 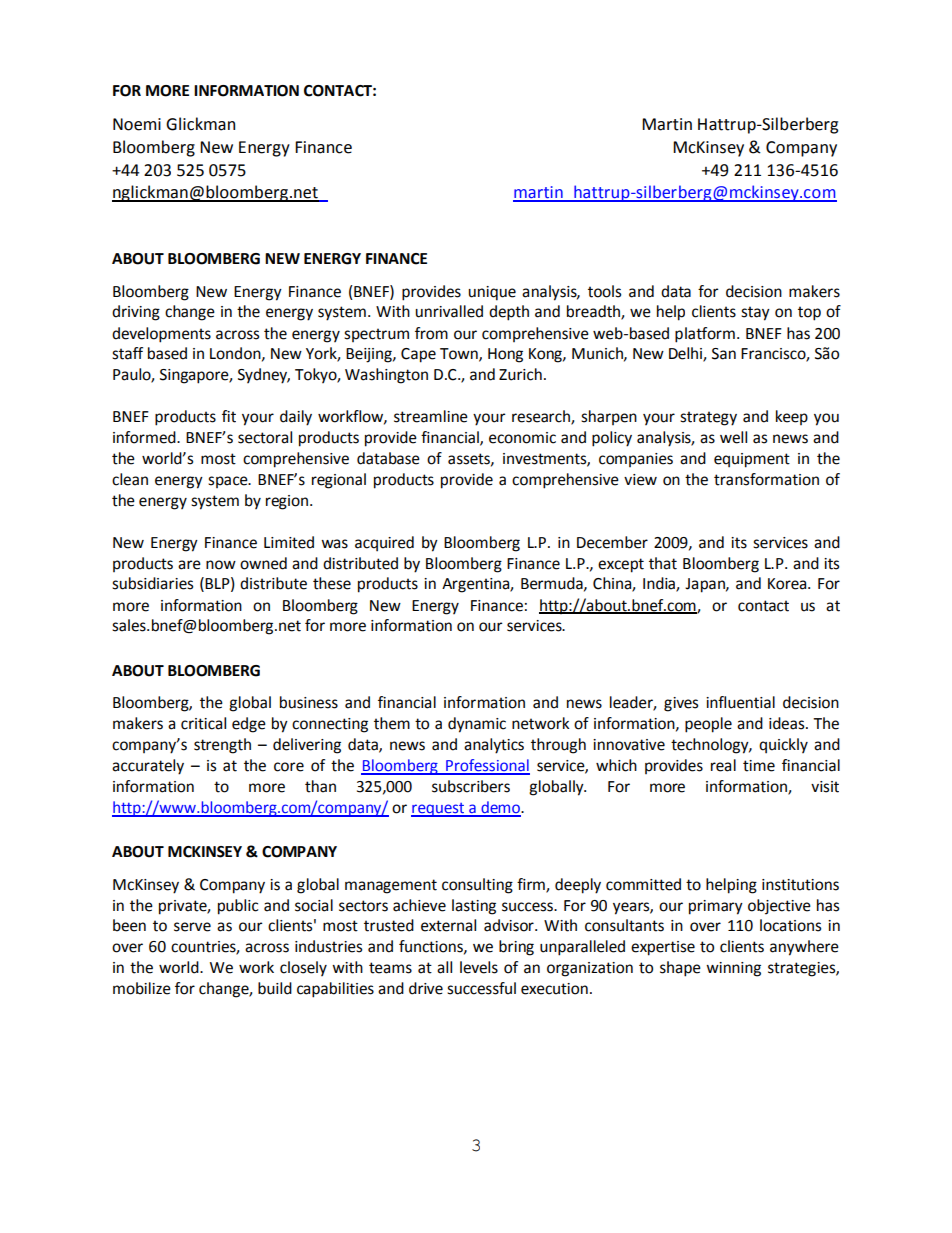 I want to click on dynamic, so click(x=477, y=725).
